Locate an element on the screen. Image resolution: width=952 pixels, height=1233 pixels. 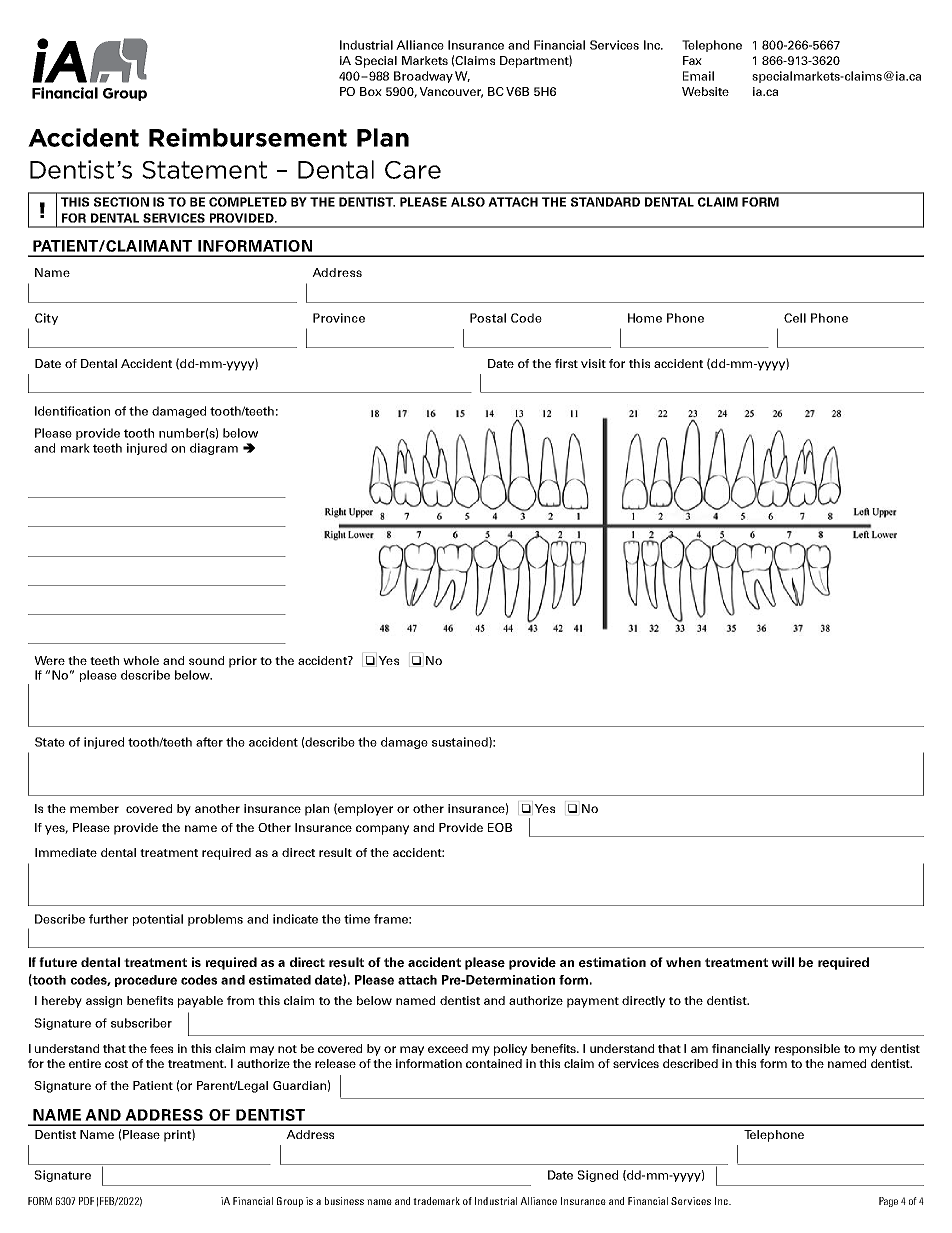
sustained is located at coordinates (461, 742).
